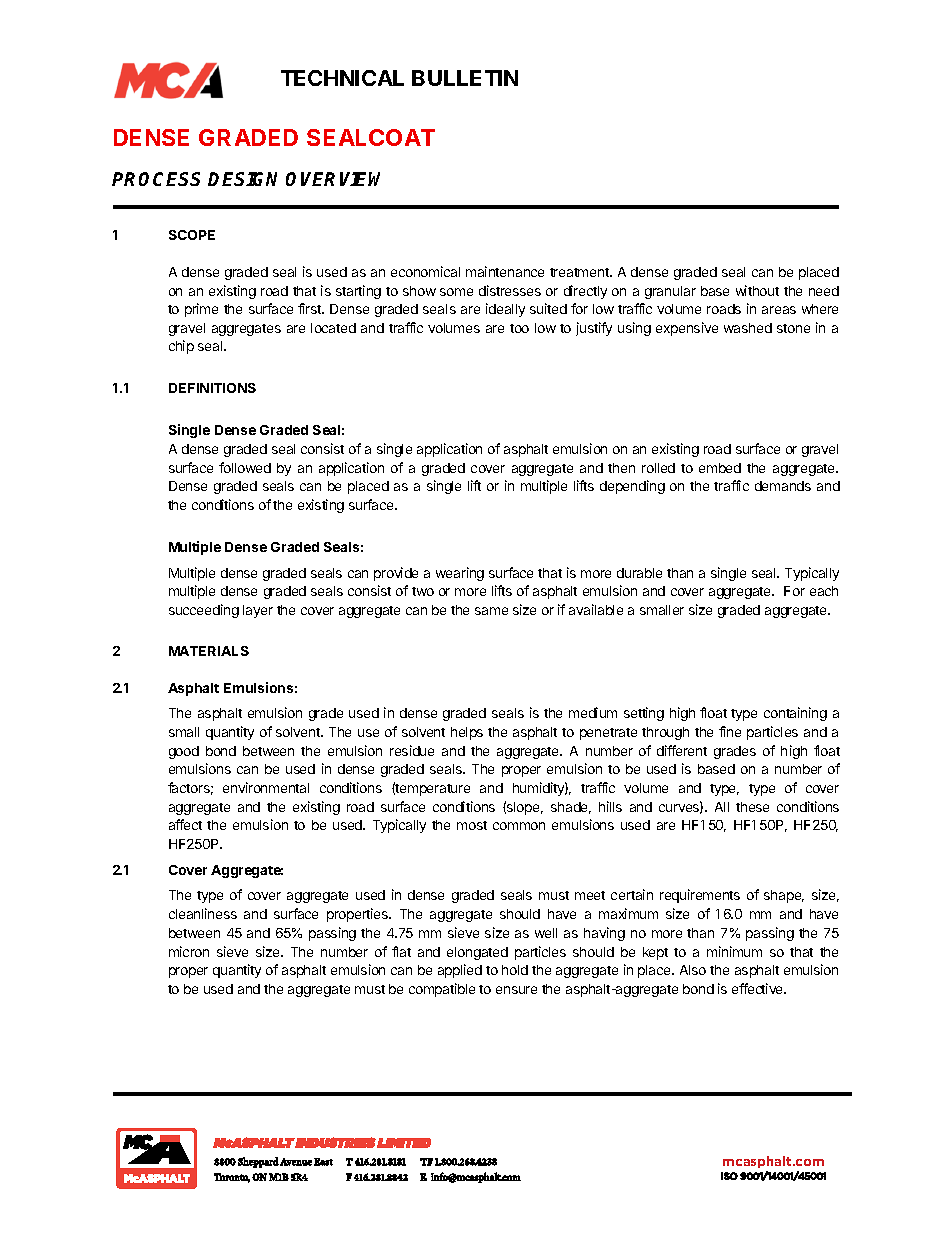  I want to click on well, so click(546, 933).
